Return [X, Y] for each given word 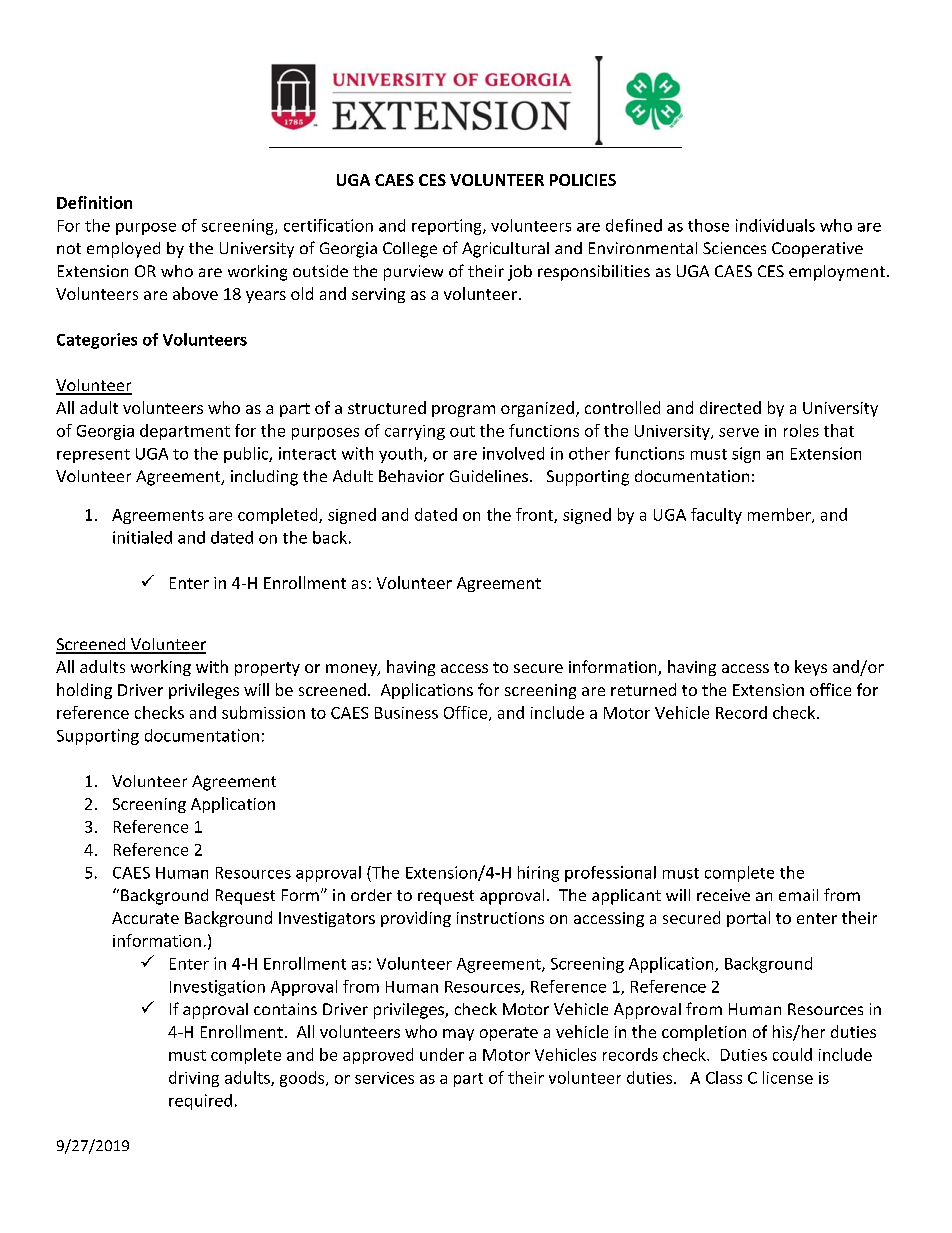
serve [739, 432]
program [463, 411]
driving [194, 1079]
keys [811, 668]
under [442, 1054]
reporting [448, 227]
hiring [538, 874]
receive [723, 895]
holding [84, 691]
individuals [775, 225]
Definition [94, 202]
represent [93, 456]
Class [724, 1077]
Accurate [145, 918]
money [352, 670]
